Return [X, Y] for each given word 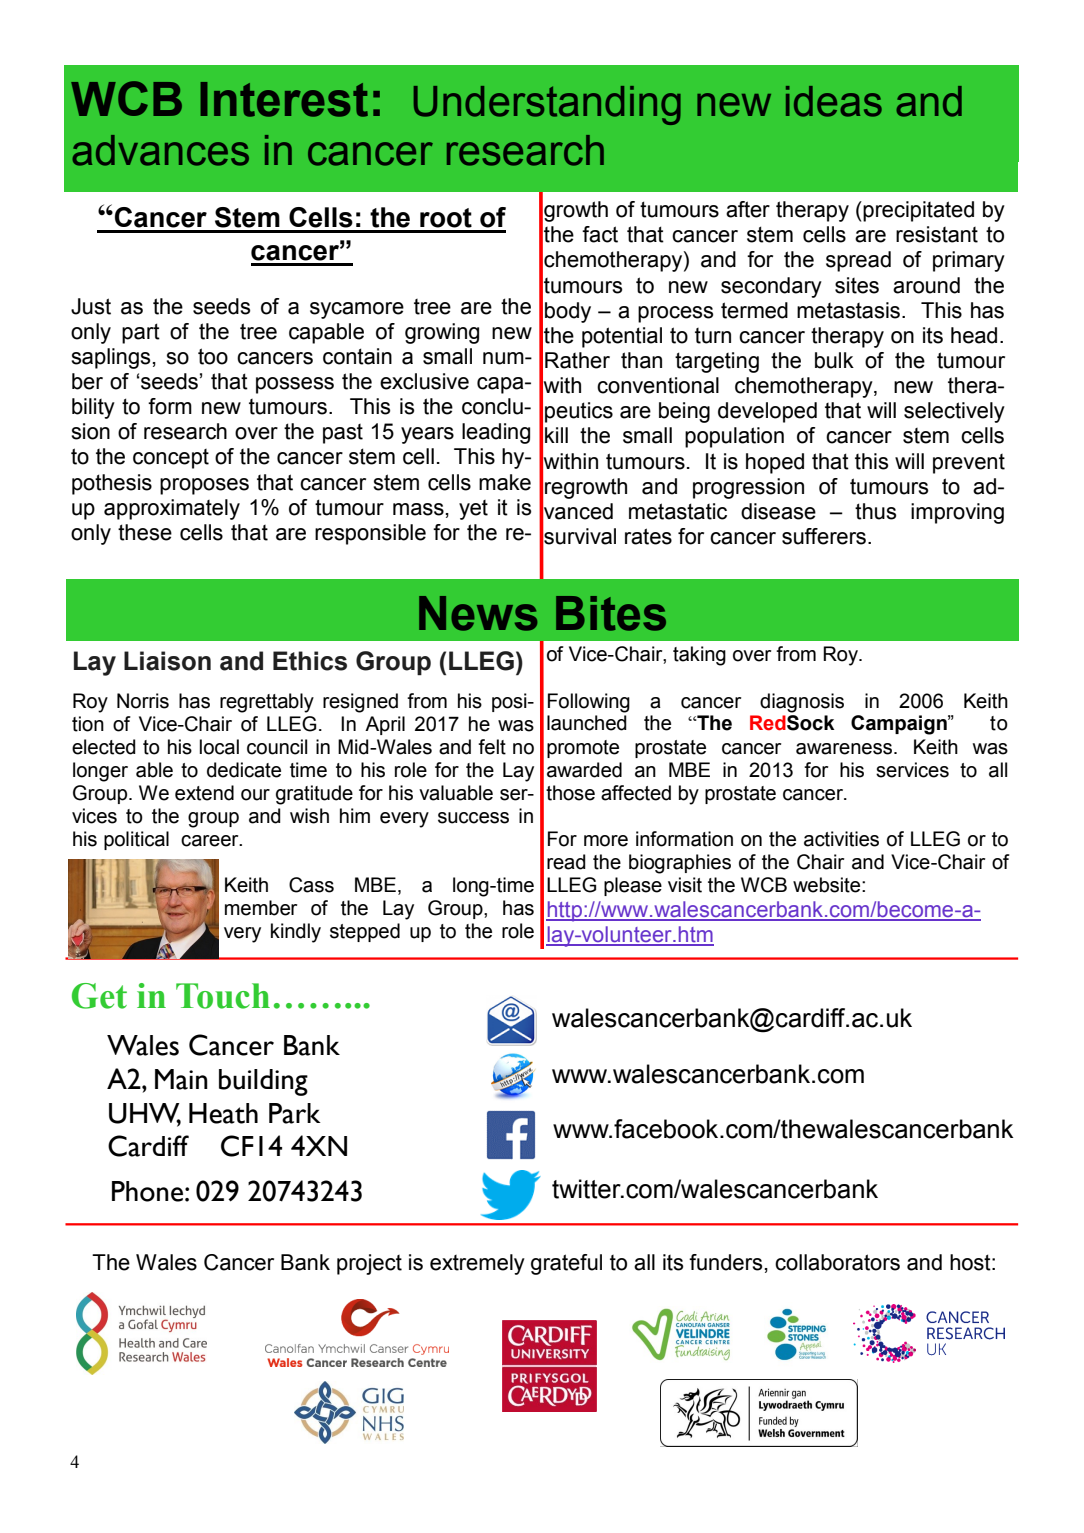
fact [600, 234]
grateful [566, 1264]
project [369, 1264]
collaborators [837, 1262]
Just [91, 306]
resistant [937, 234]
